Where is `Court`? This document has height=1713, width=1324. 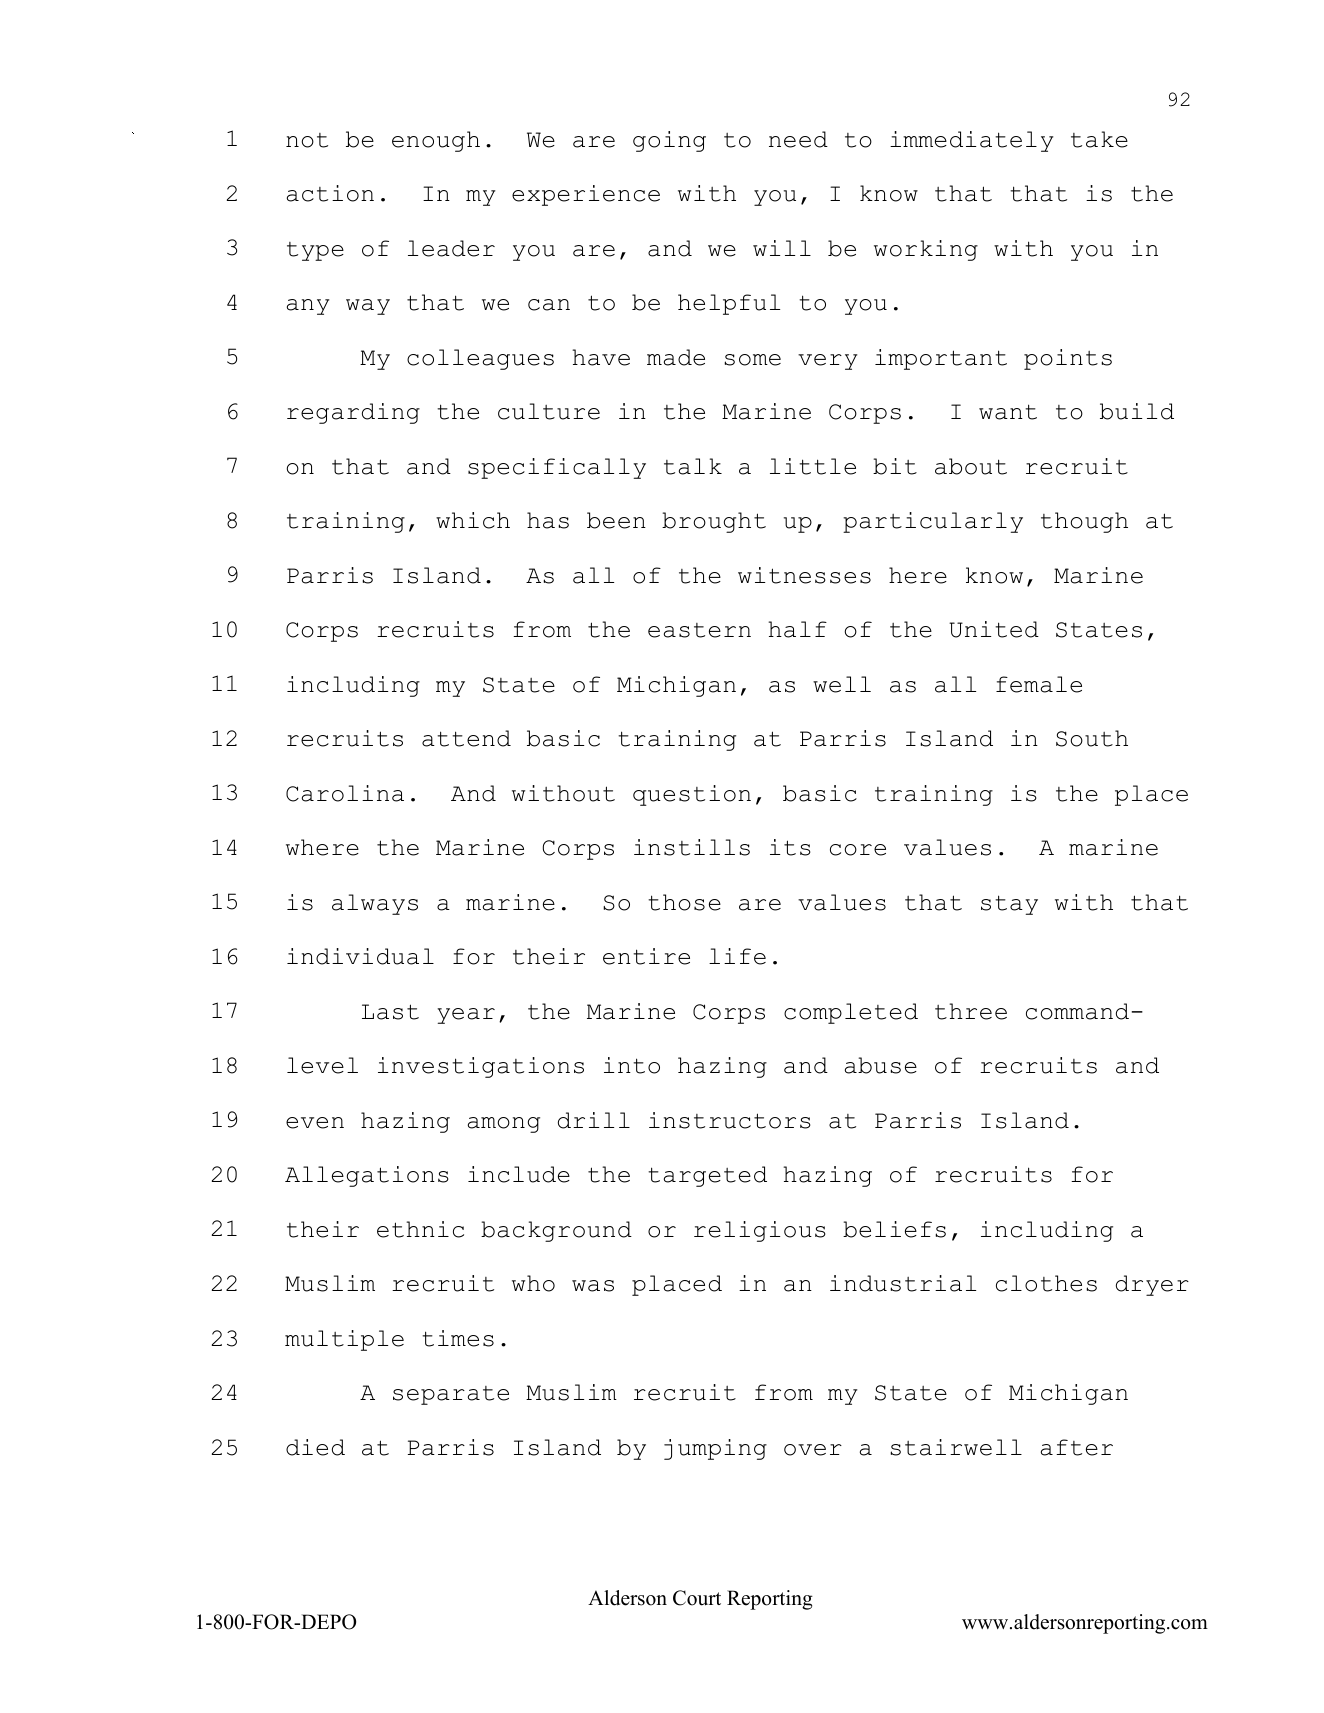
Court is located at coordinates (697, 1598).
